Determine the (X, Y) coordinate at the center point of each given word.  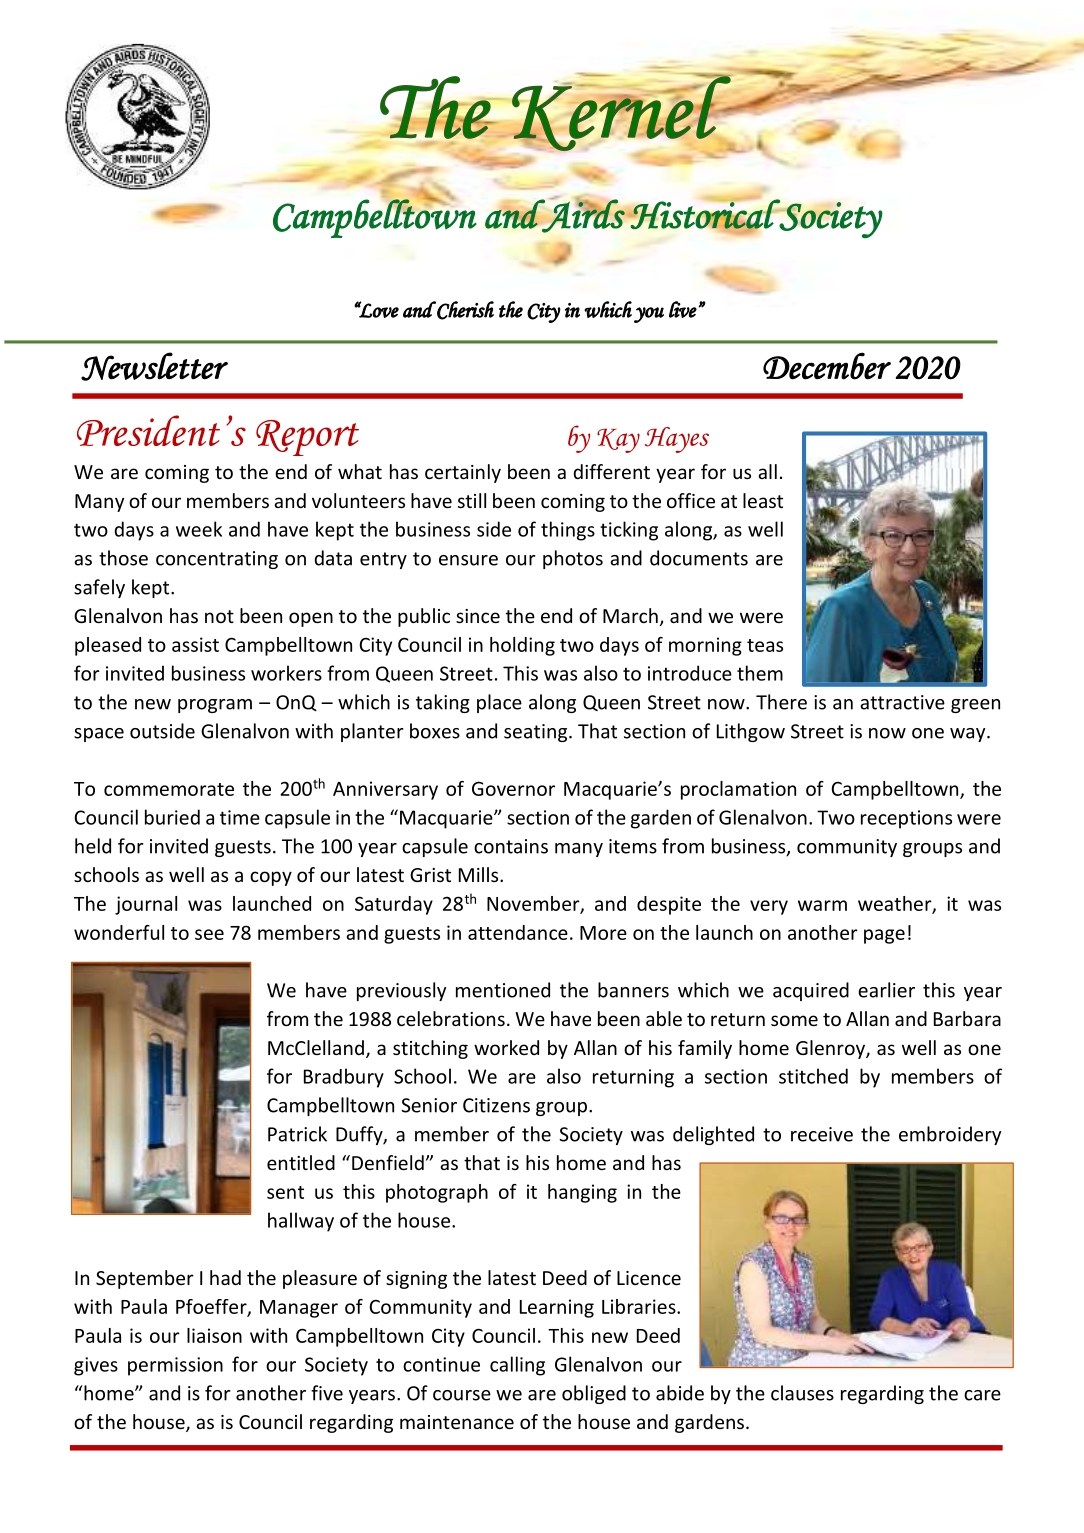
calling (517, 1366)
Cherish (464, 310)
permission (175, 1366)
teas (765, 645)
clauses (802, 1393)
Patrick (297, 1134)
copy (271, 878)
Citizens (496, 1105)
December (827, 366)
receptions (906, 819)
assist (195, 644)
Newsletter (154, 366)
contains (511, 846)
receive (822, 1134)
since (478, 616)
